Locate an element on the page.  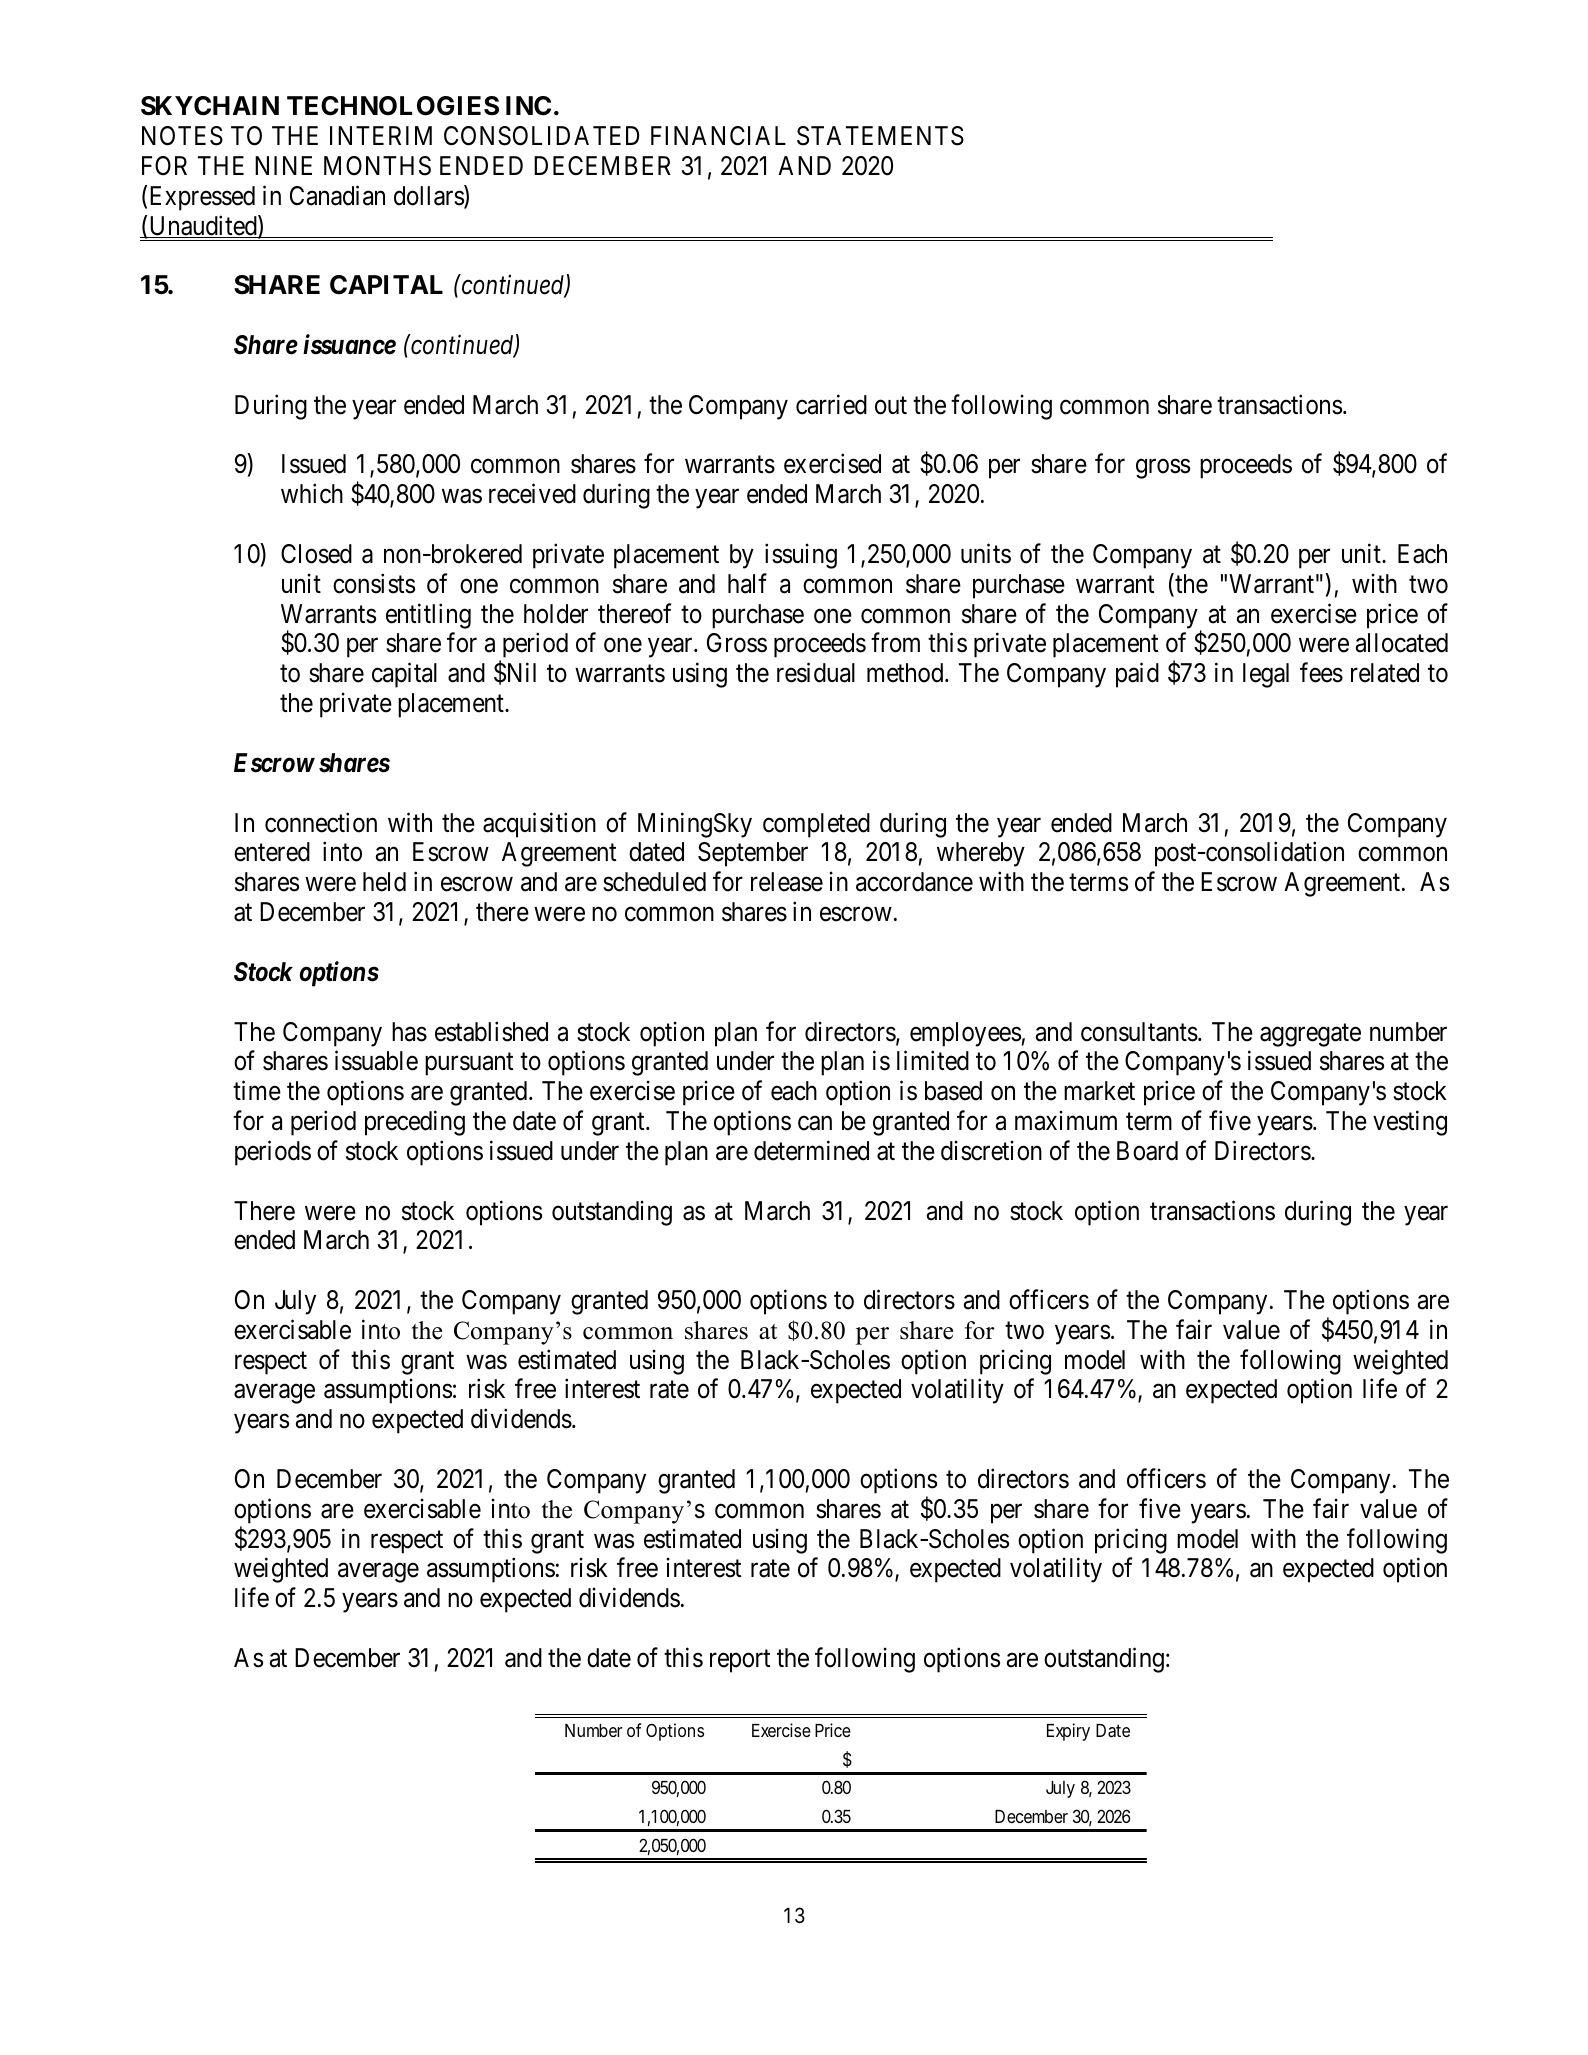
FINANCIAL is located at coordinates (718, 136).
